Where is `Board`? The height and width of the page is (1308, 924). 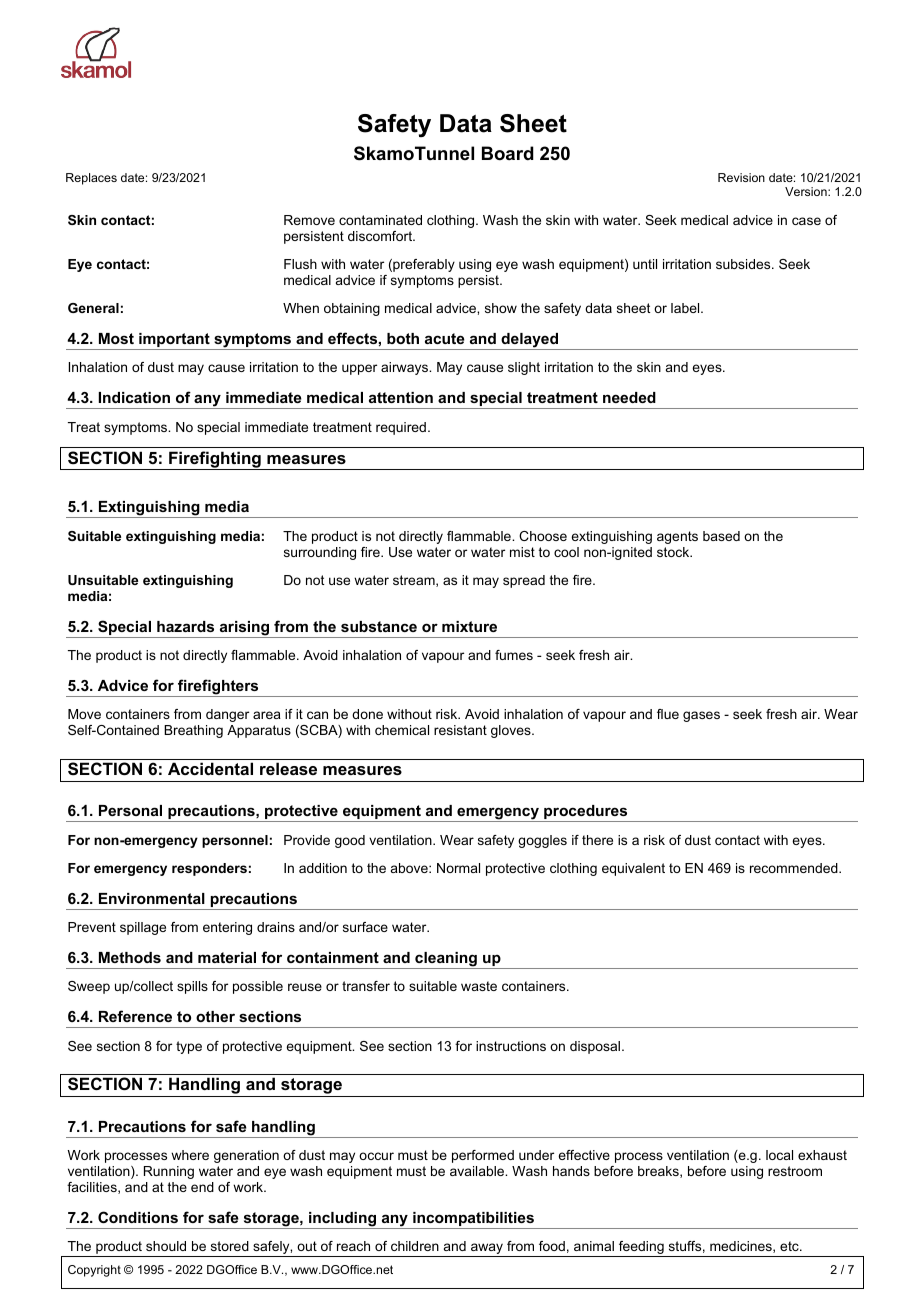 Board is located at coordinates (508, 153).
